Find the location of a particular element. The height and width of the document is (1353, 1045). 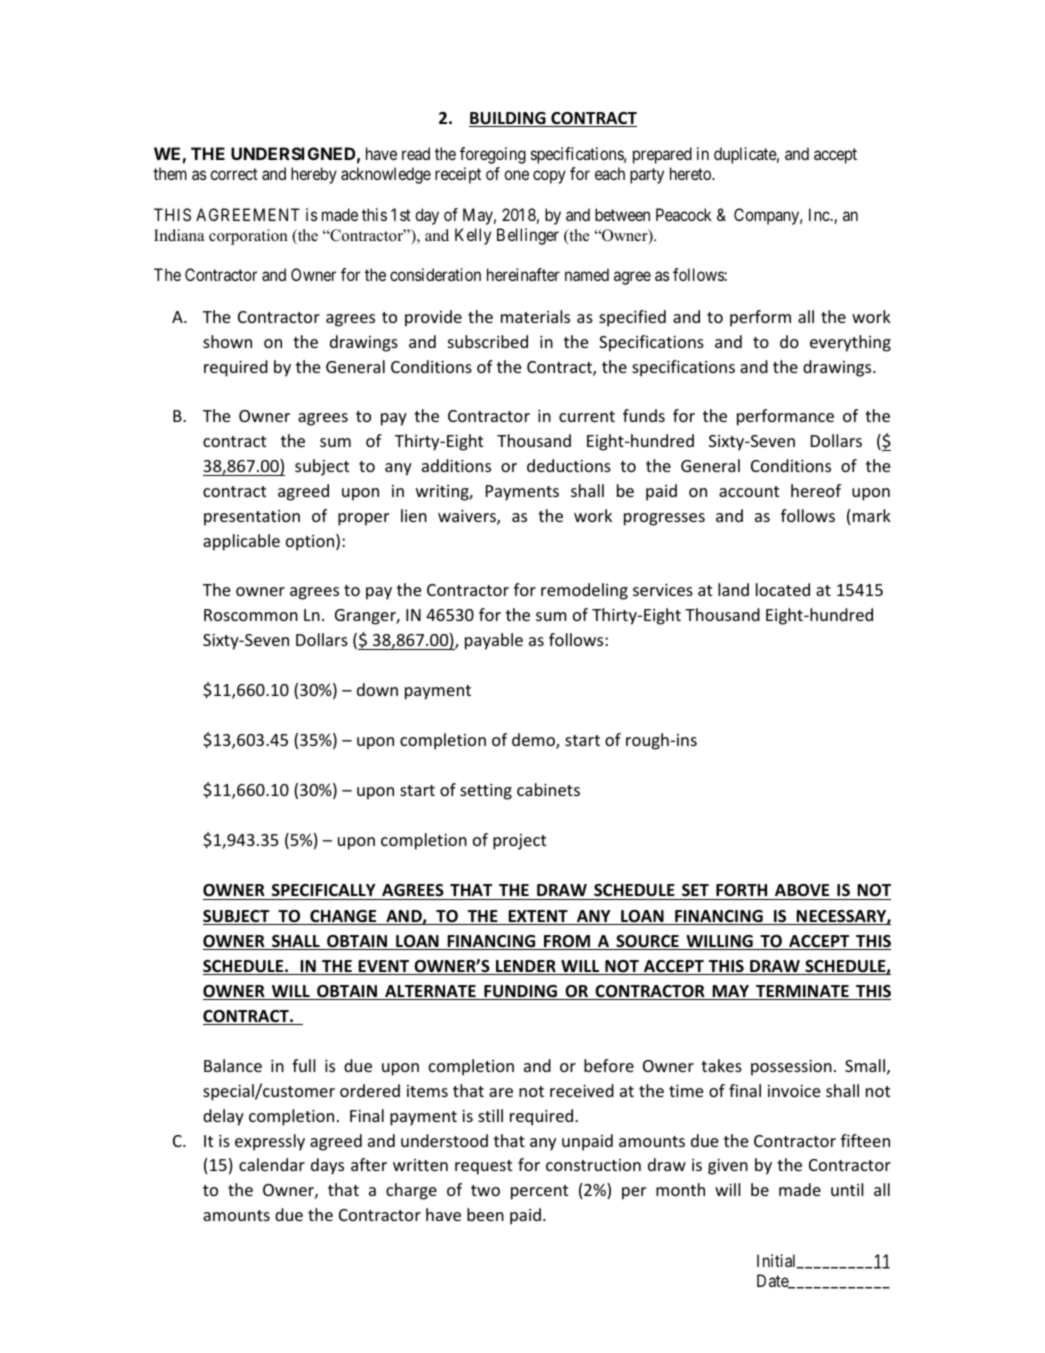

until is located at coordinates (847, 1189).
